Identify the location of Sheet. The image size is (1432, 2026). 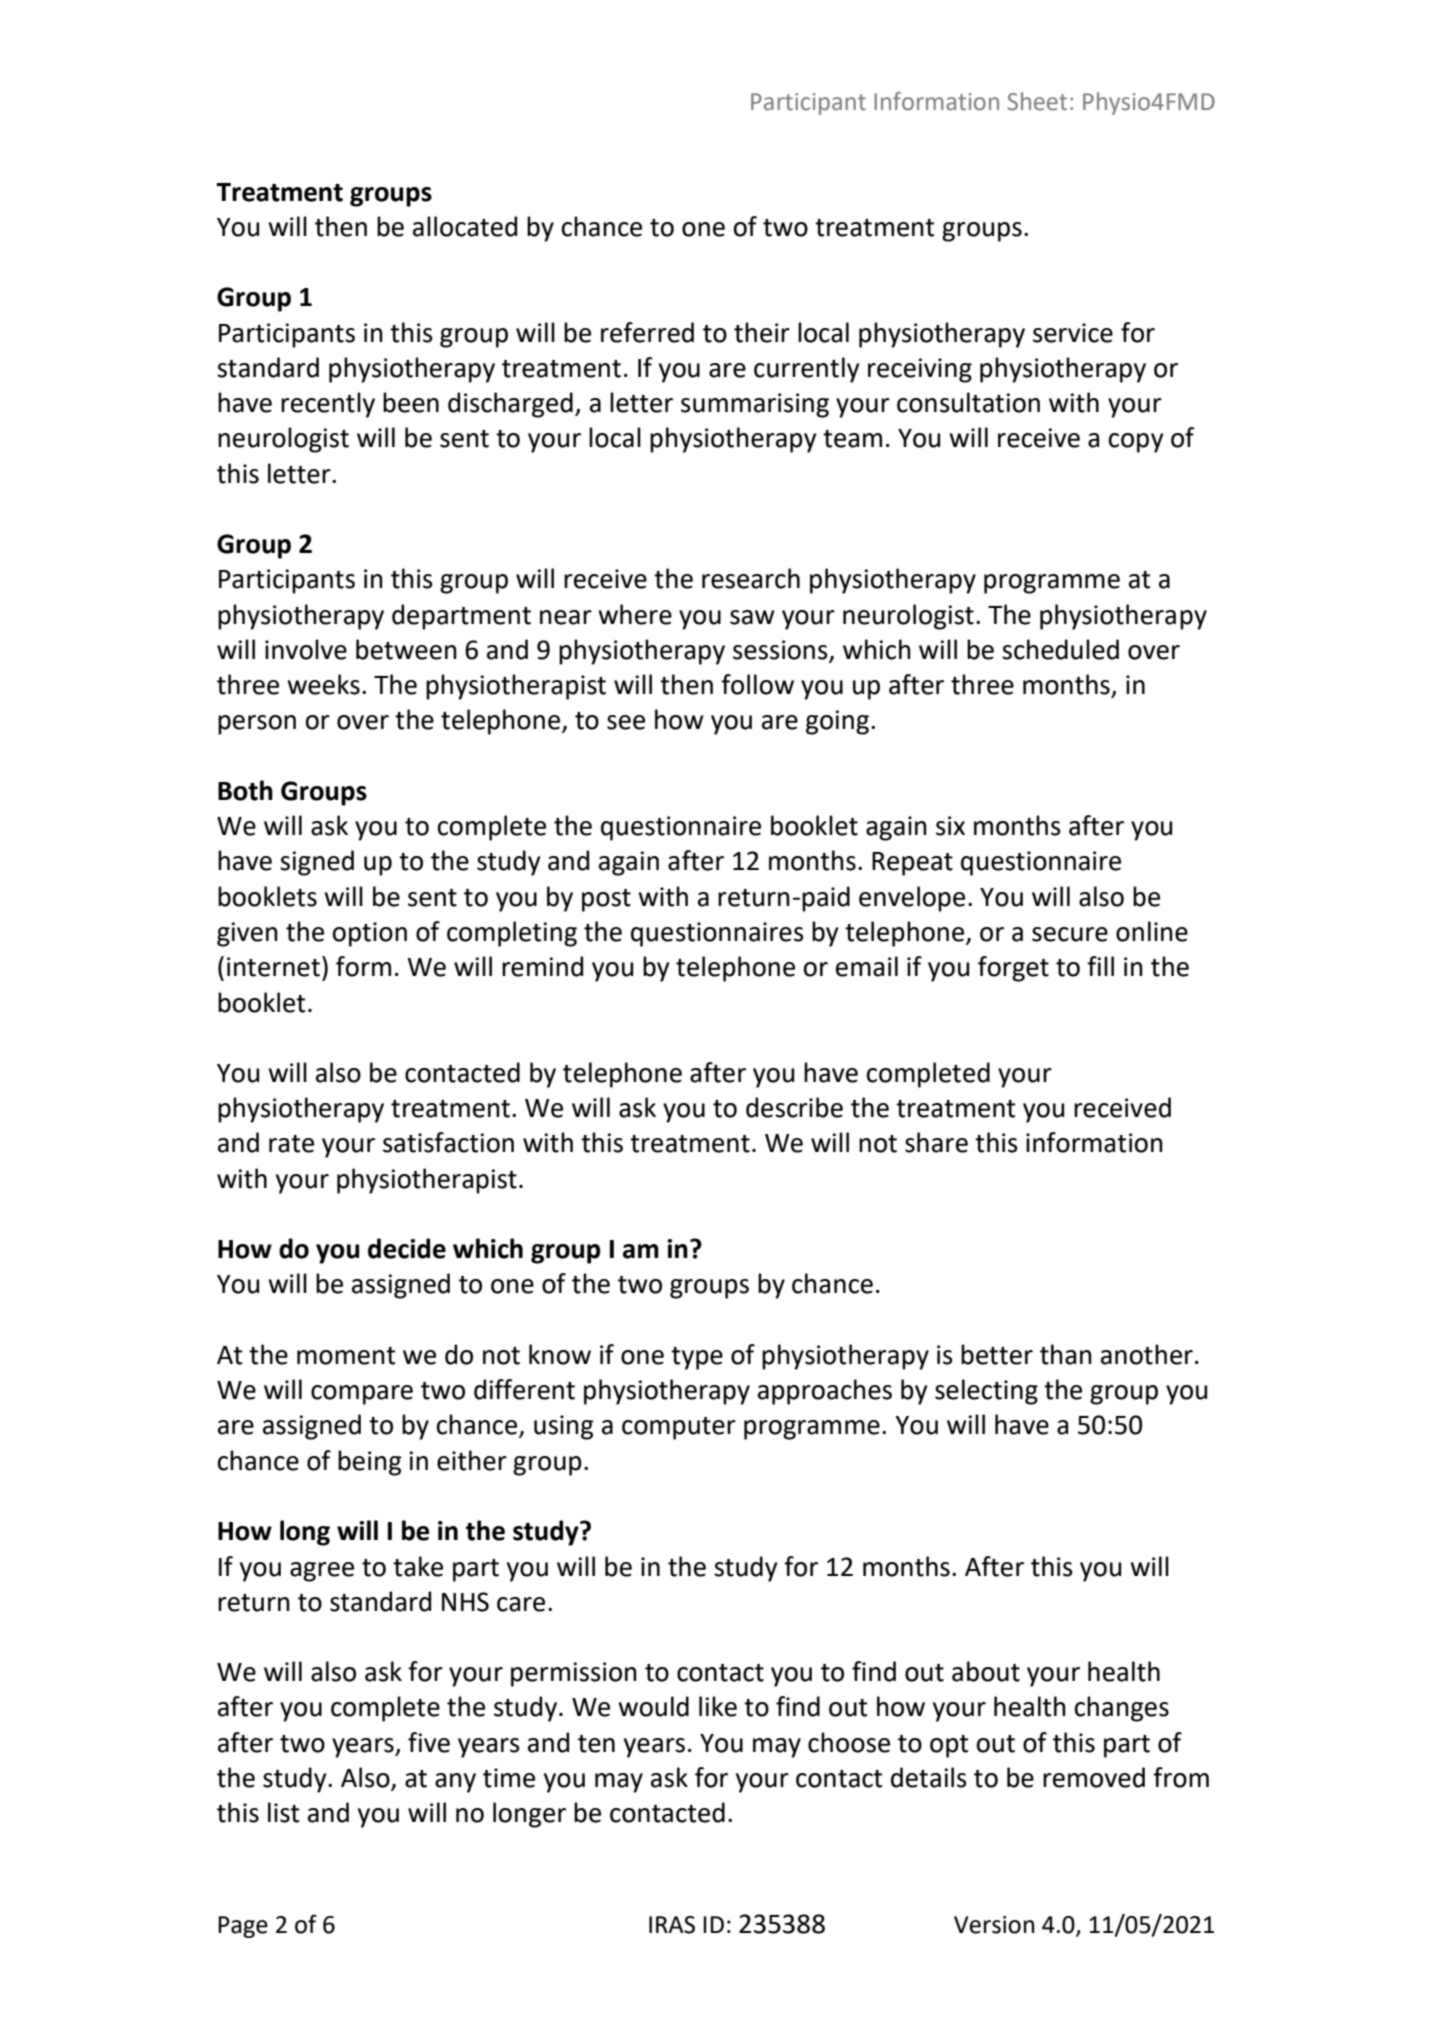
(1037, 101).
